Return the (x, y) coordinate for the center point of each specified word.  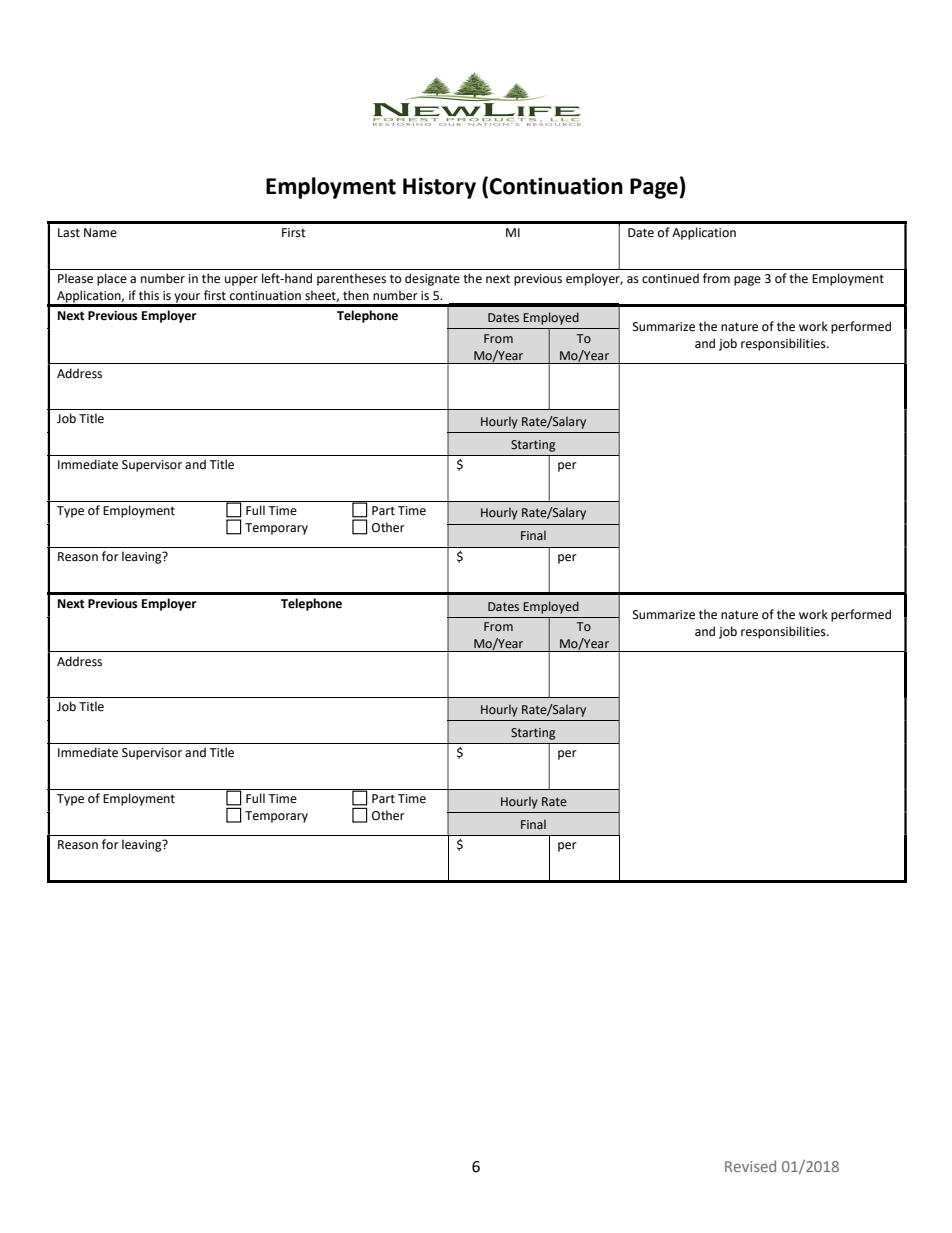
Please (75, 278)
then (356, 295)
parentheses (351, 279)
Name (100, 233)
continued (670, 278)
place (112, 279)
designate (432, 279)
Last (69, 233)
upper (241, 281)
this (149, 295)
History (439, 188)
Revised (750, 1166)
